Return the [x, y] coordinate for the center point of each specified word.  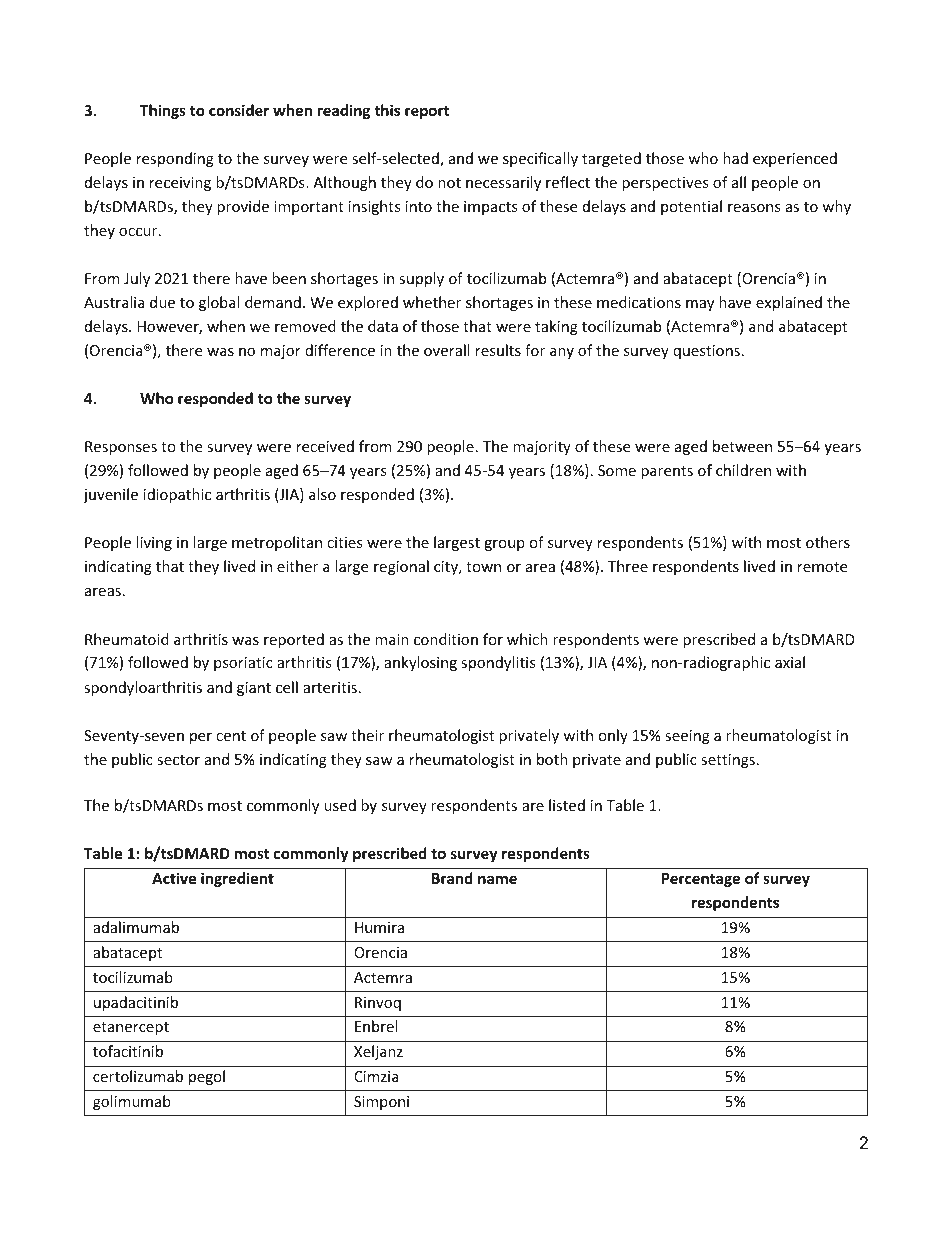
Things [163, 111]
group [504, 545]
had [735, 158]
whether [432, 302]
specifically [540, 159]
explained [789, 303]
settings [728, 761]
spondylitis [498, 663]
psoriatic [243, 664]
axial [790, 662]
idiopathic [177, 495]
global [219, 303]
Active [174, 878]
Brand [452, 878]
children [743, 470]
